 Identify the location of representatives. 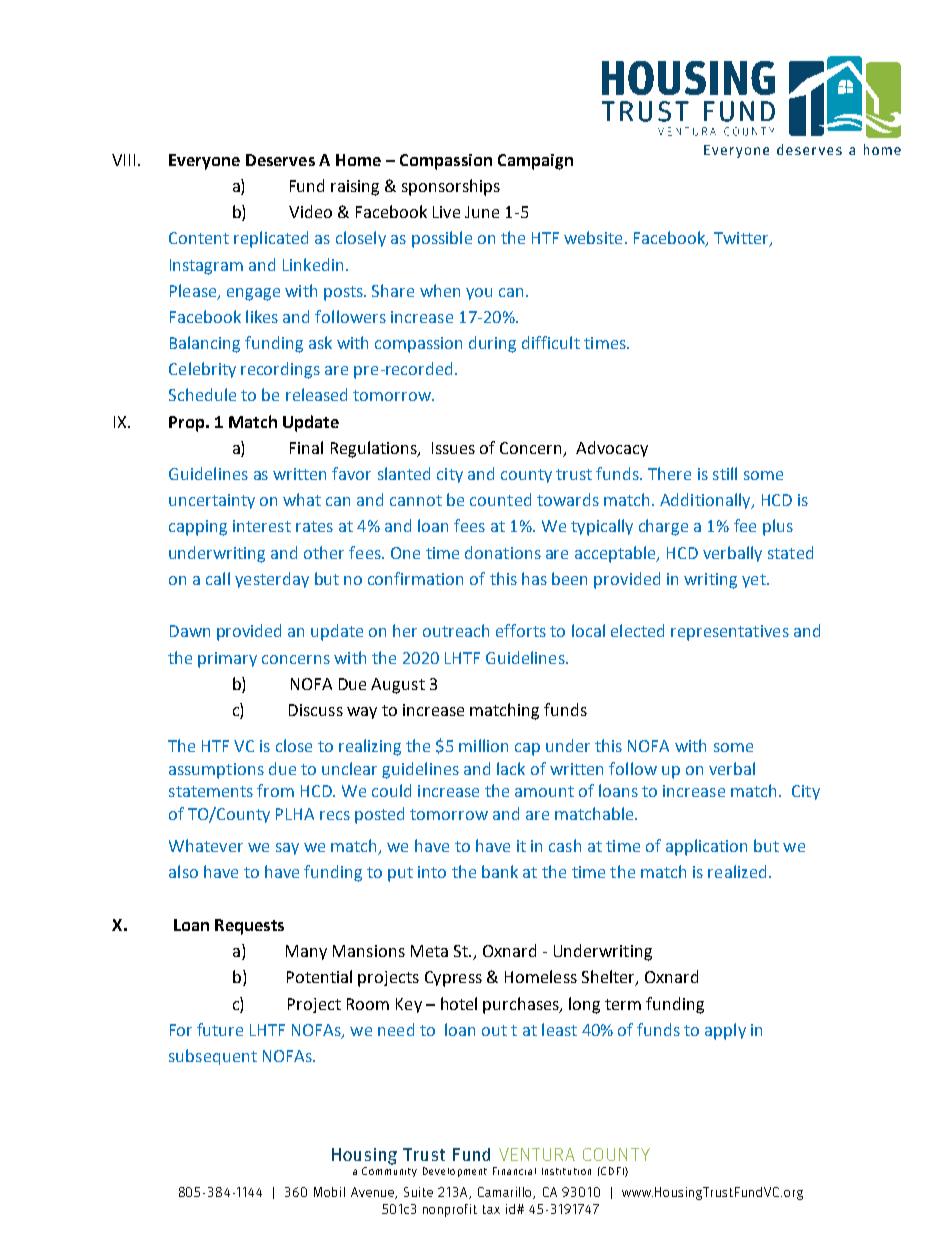
(730, 633).
